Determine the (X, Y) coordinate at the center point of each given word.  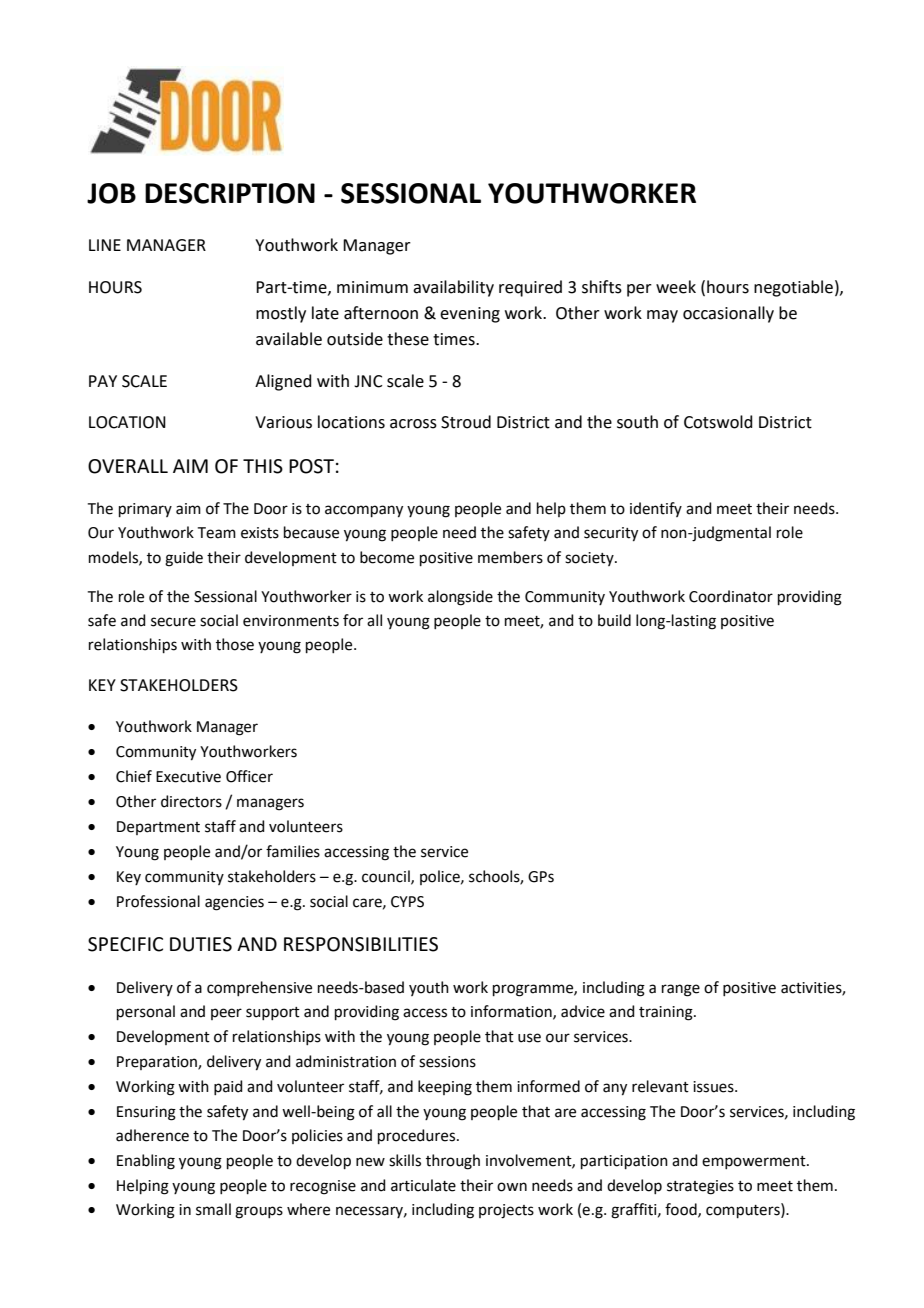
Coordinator (731, 596)
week (676, 287)
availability (453, 288)
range (681, 990)
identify (656, 509)
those (235, 644)
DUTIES (201, 944)
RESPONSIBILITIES (361, 944)
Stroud (466, 422)
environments (291, 621)
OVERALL (128, 466)
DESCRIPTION (230, 193)
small (213, 1209)
